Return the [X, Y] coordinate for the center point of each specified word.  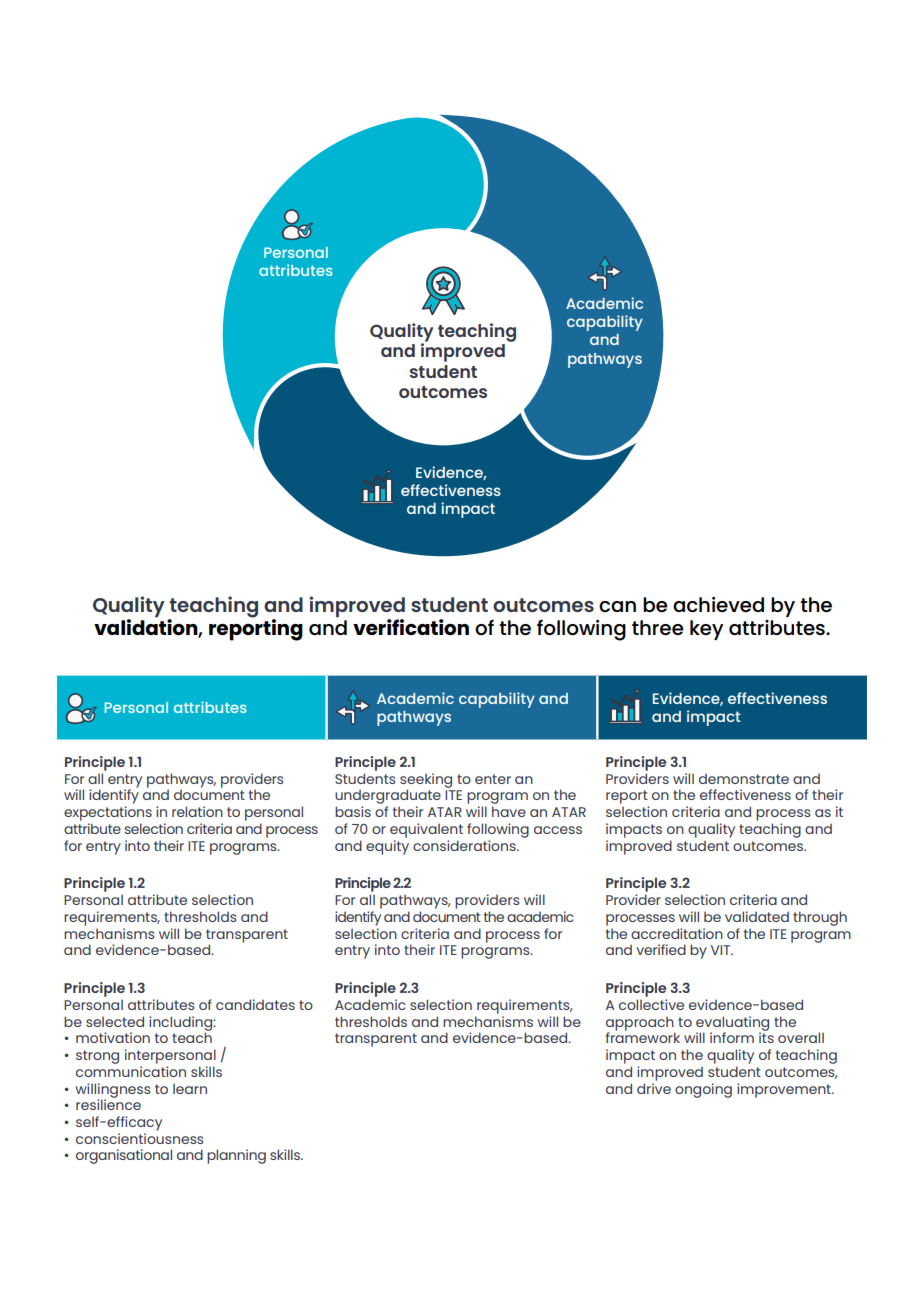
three [658, 627]
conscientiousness [140, 1138]
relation [197, 811]
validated [757, 916]
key [706, 630]
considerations [465, 845]
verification [411, 627]
